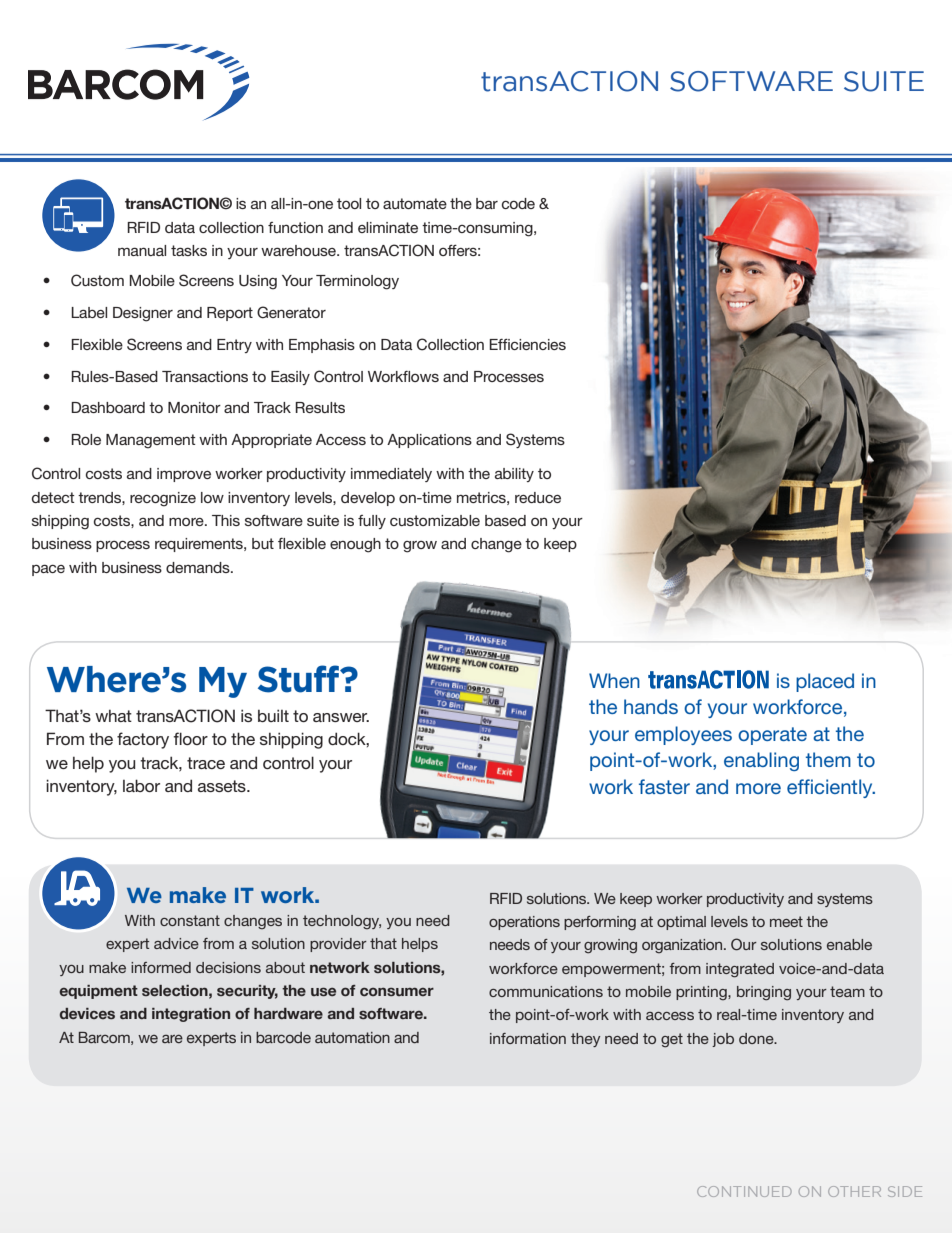  I want to click on advice, so click(176, 943).
